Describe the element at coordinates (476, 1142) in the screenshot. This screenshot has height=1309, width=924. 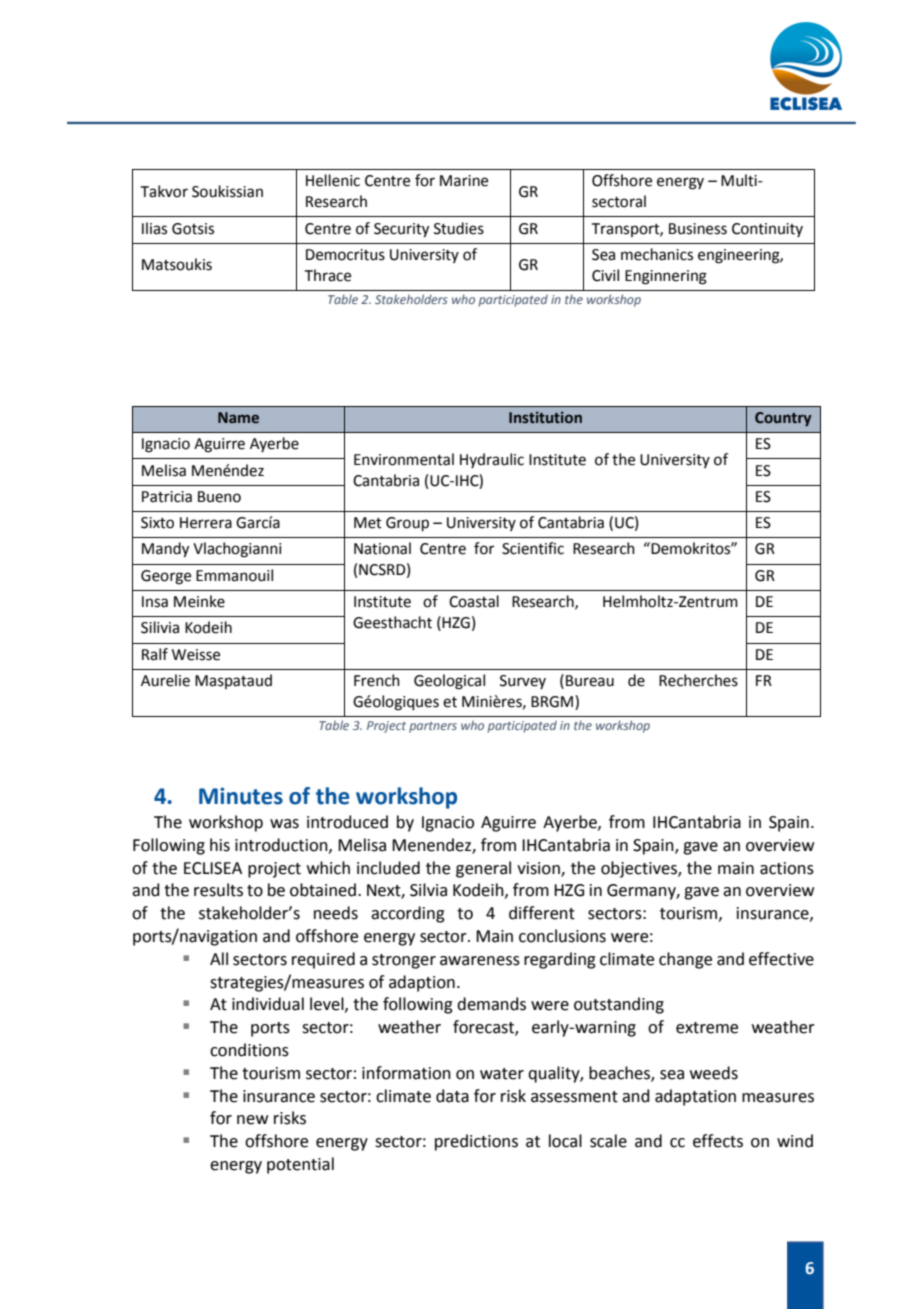
I see `predictions` at that location.
